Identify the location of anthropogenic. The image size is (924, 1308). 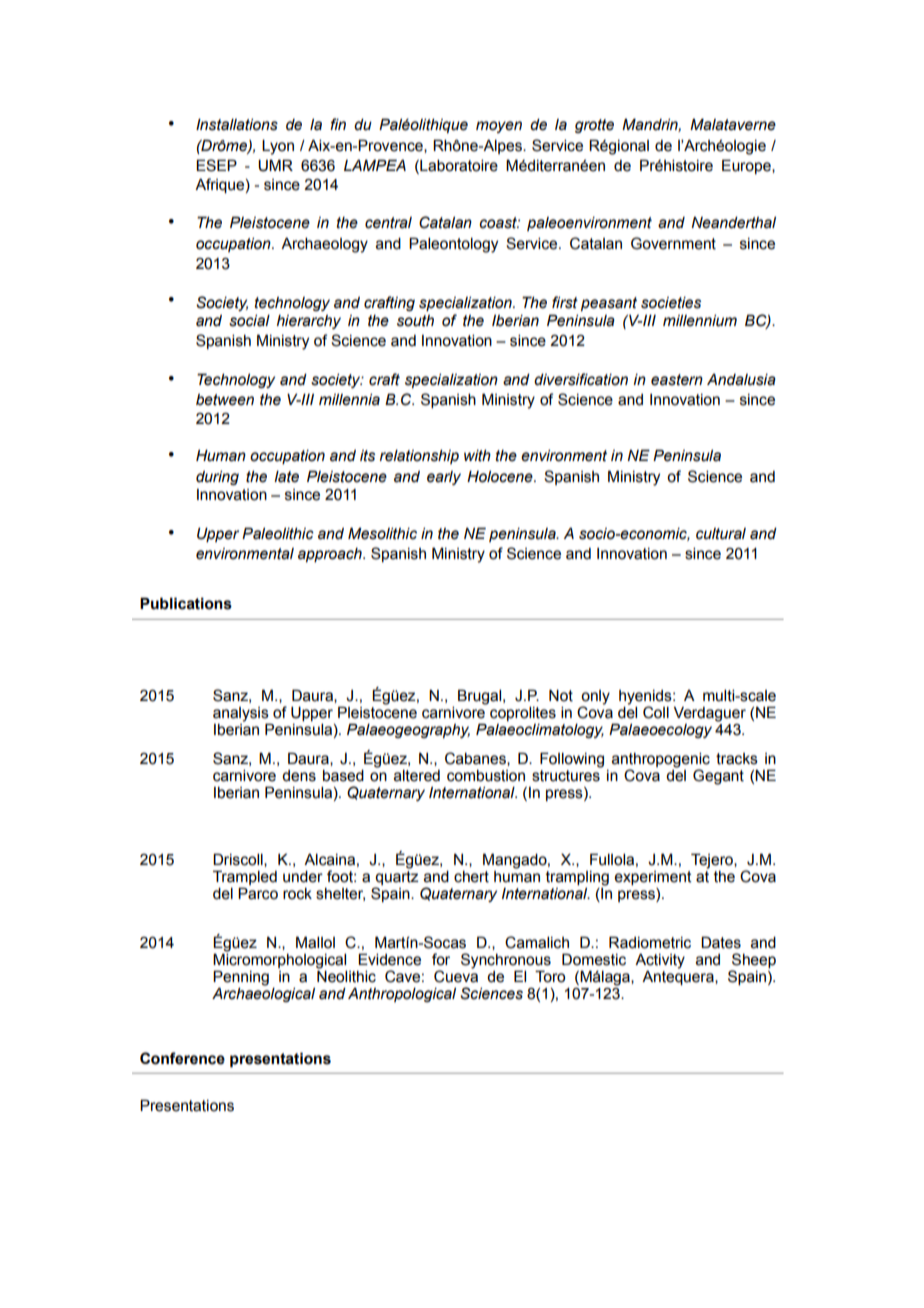
(661, 761).
